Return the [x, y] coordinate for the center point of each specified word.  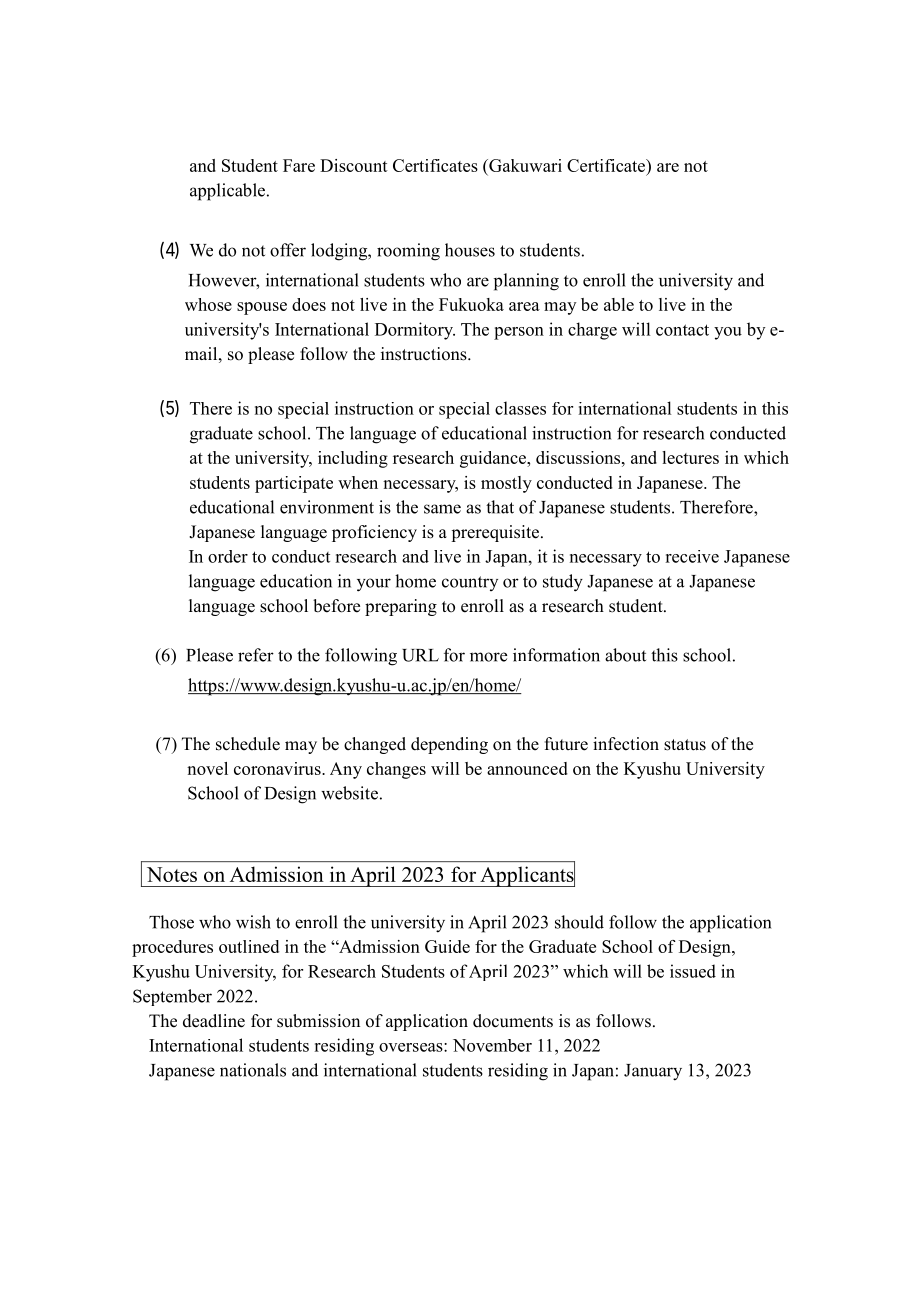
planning [526, 282]
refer [256, 655]
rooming [408, 252]
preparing [401, 607]
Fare [299, 165]
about [625, 655]
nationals [253, 1070]
